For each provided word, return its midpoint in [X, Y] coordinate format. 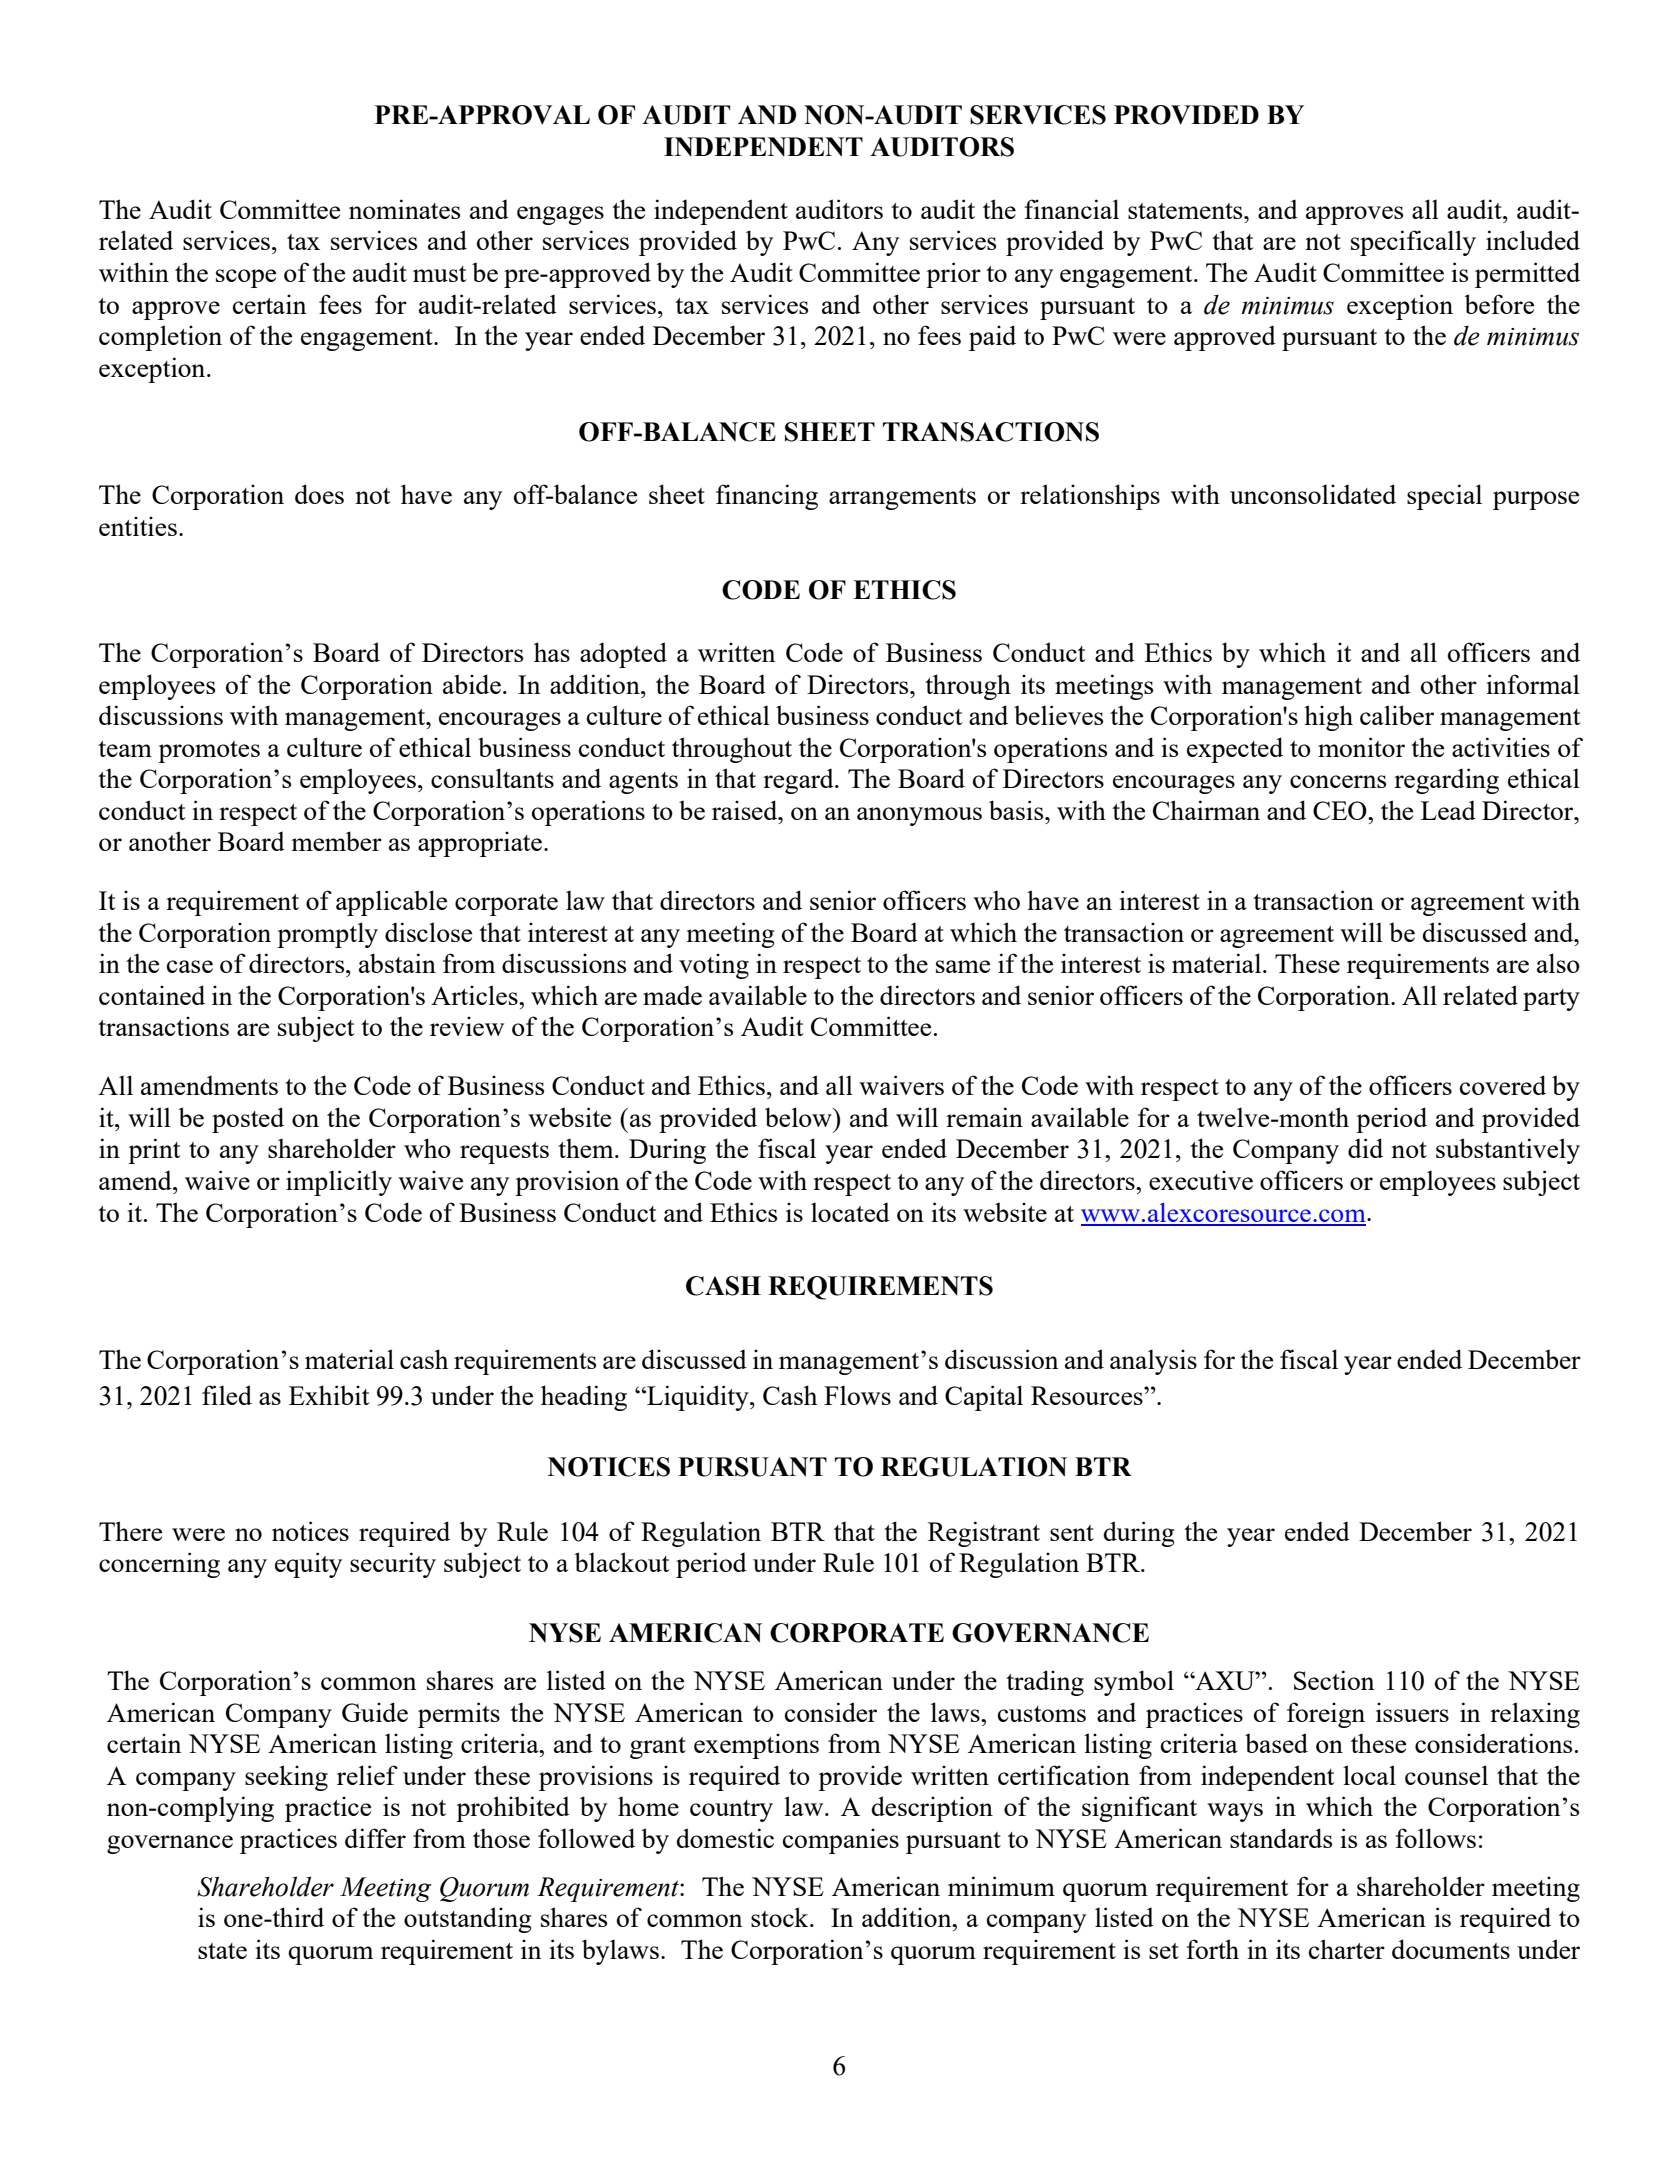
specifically [1413, 243]
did [1365, 1148]
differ [375, 1838]
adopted [623, 655]
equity [308, 1565]
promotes [209, 752]
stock [781, 1917]
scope [246, 278]
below [799, 1117]
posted [248, 1120]
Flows [857, 1395]
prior [953, 275]
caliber [1397, 715]
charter [1347, 1949]
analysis [1153, 1362]
